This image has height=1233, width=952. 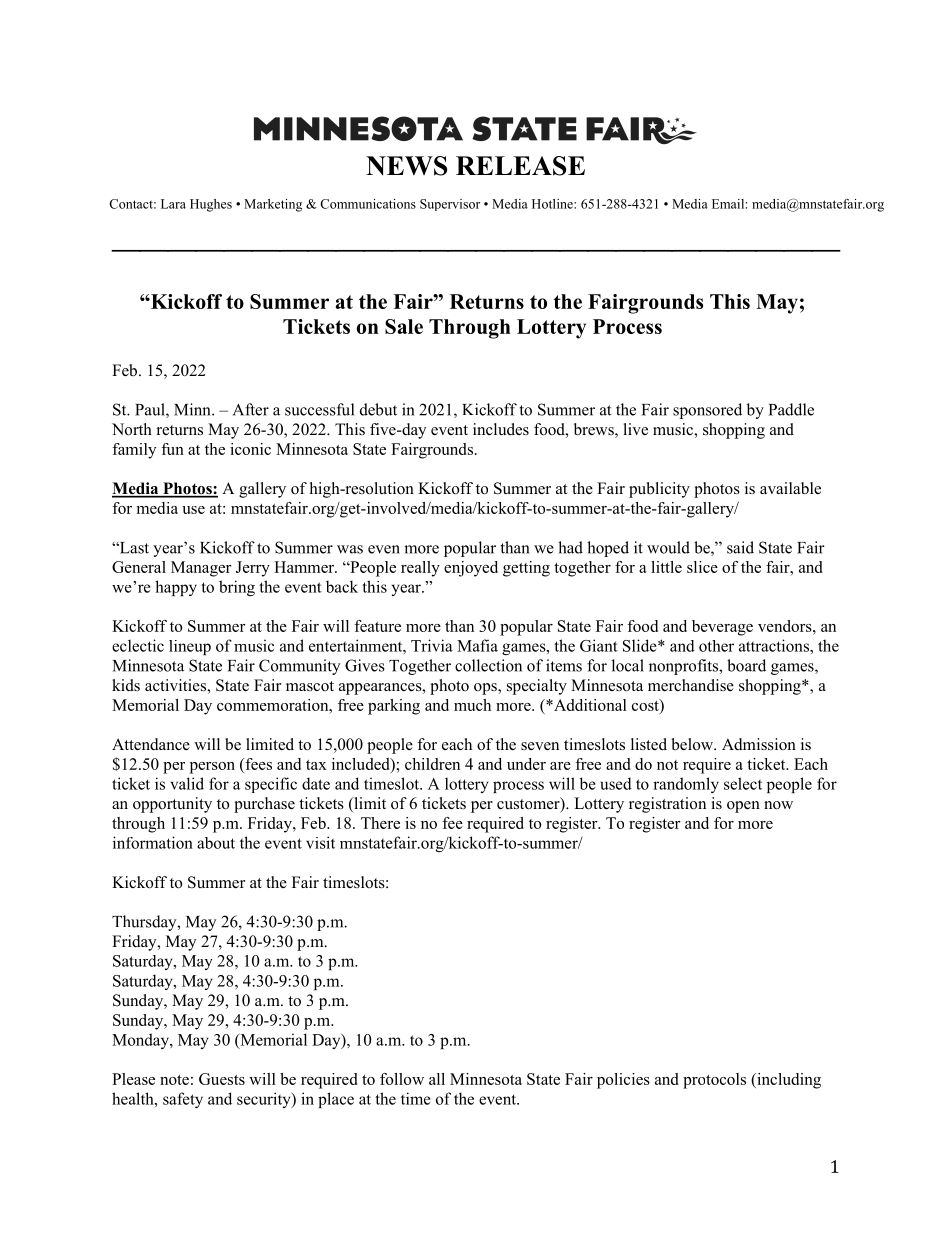 I want to click on beverage, so click(x=722, y=628).
